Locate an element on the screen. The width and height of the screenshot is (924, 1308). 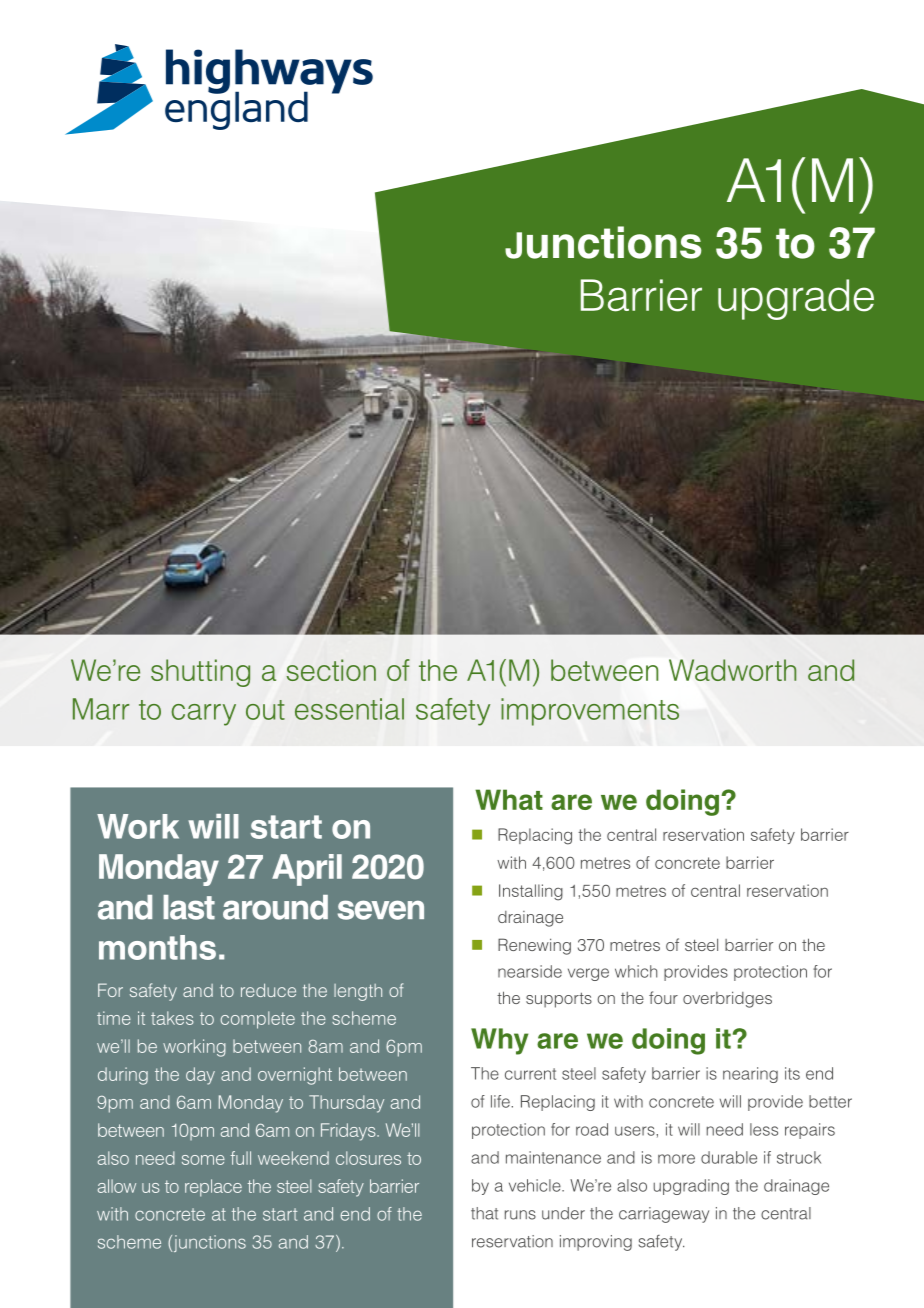
section is located at coordinates (331, 670).
